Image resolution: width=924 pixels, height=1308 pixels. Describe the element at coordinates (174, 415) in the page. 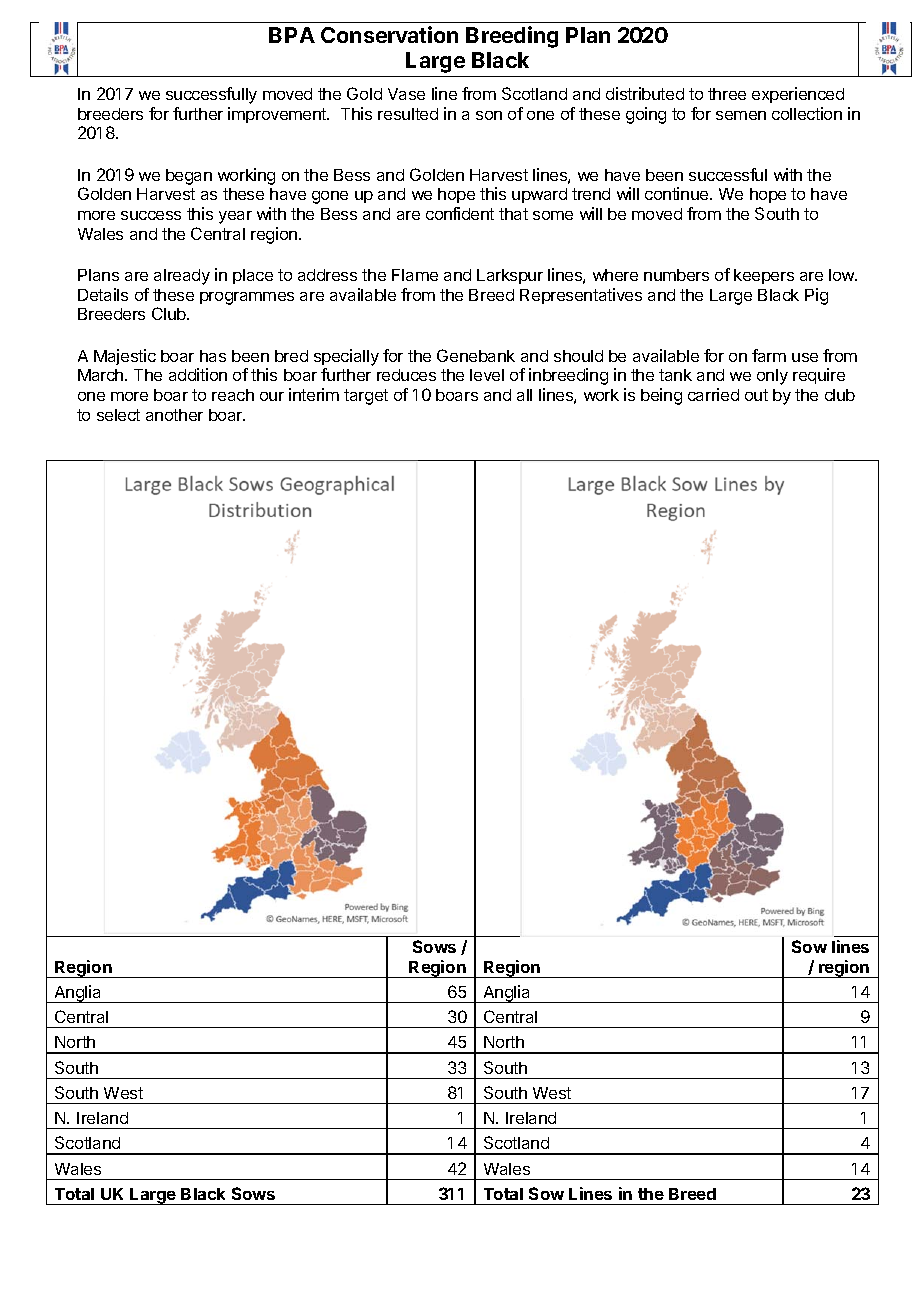

I see `another` at that location.
